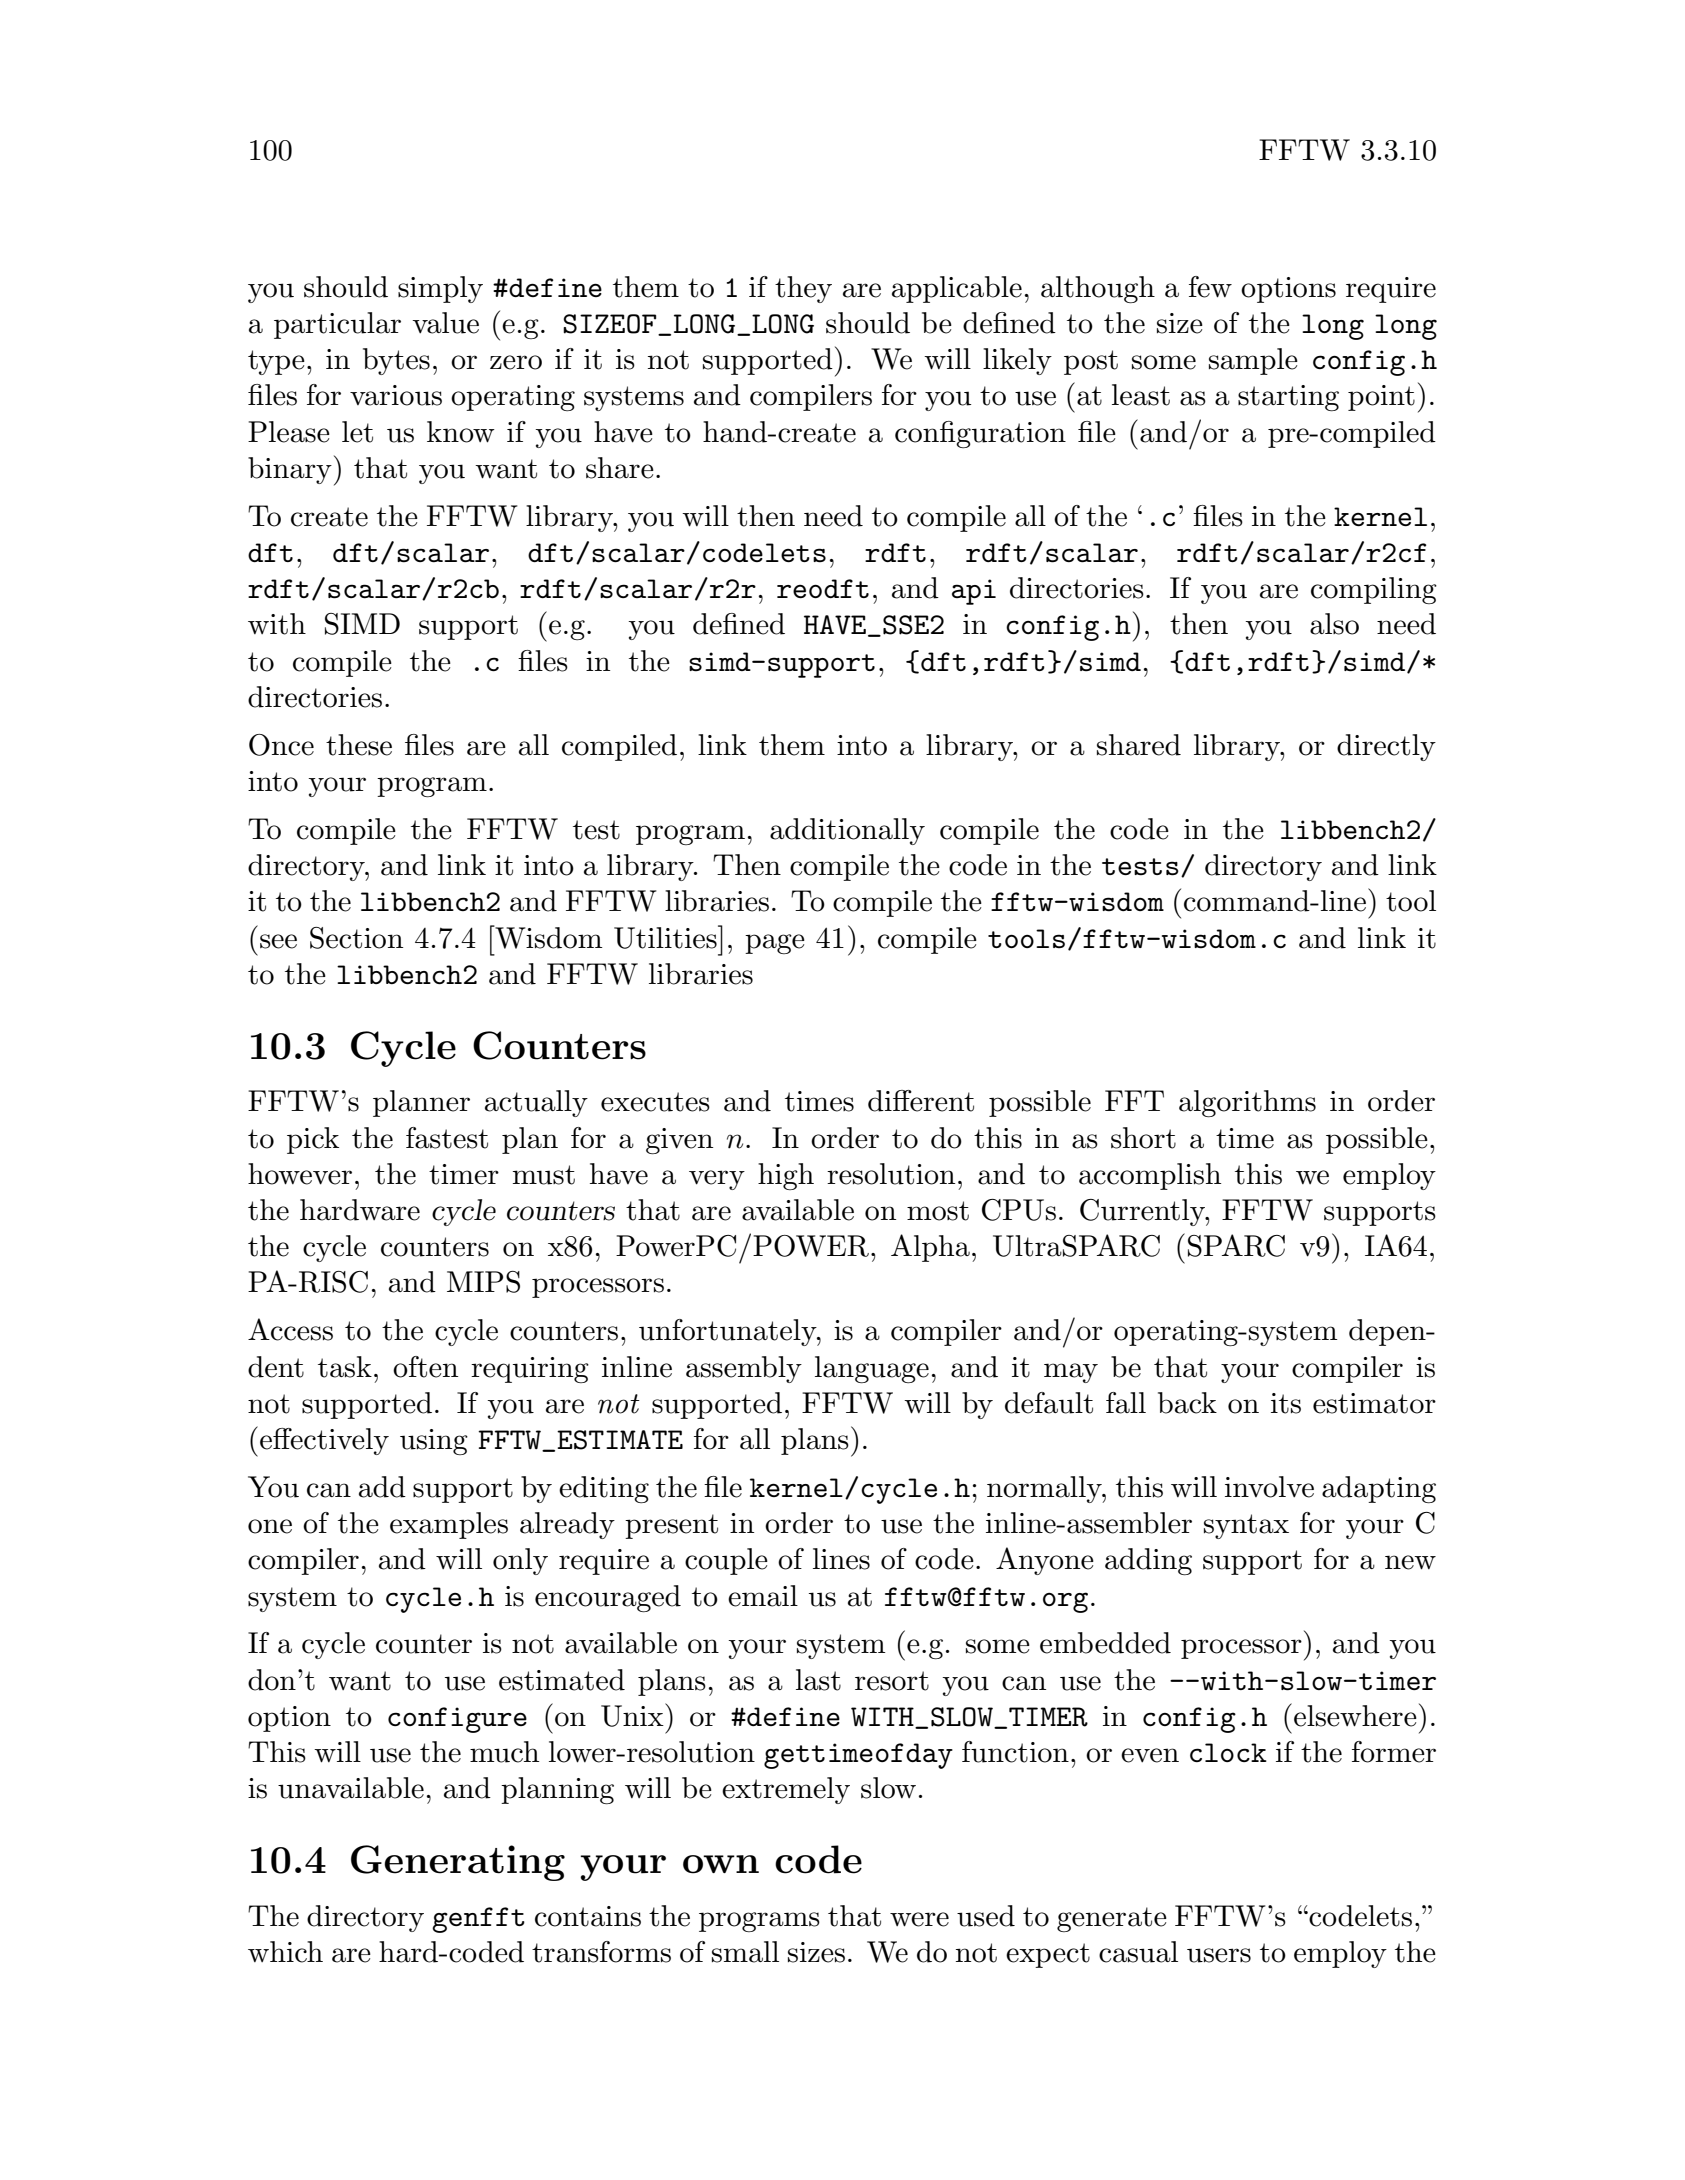 Image resolution: width=1685 pixels, height=2180 pixels. Describe the element at coordinates (919, 1919) in the screenshot. I see `were` at that location.
